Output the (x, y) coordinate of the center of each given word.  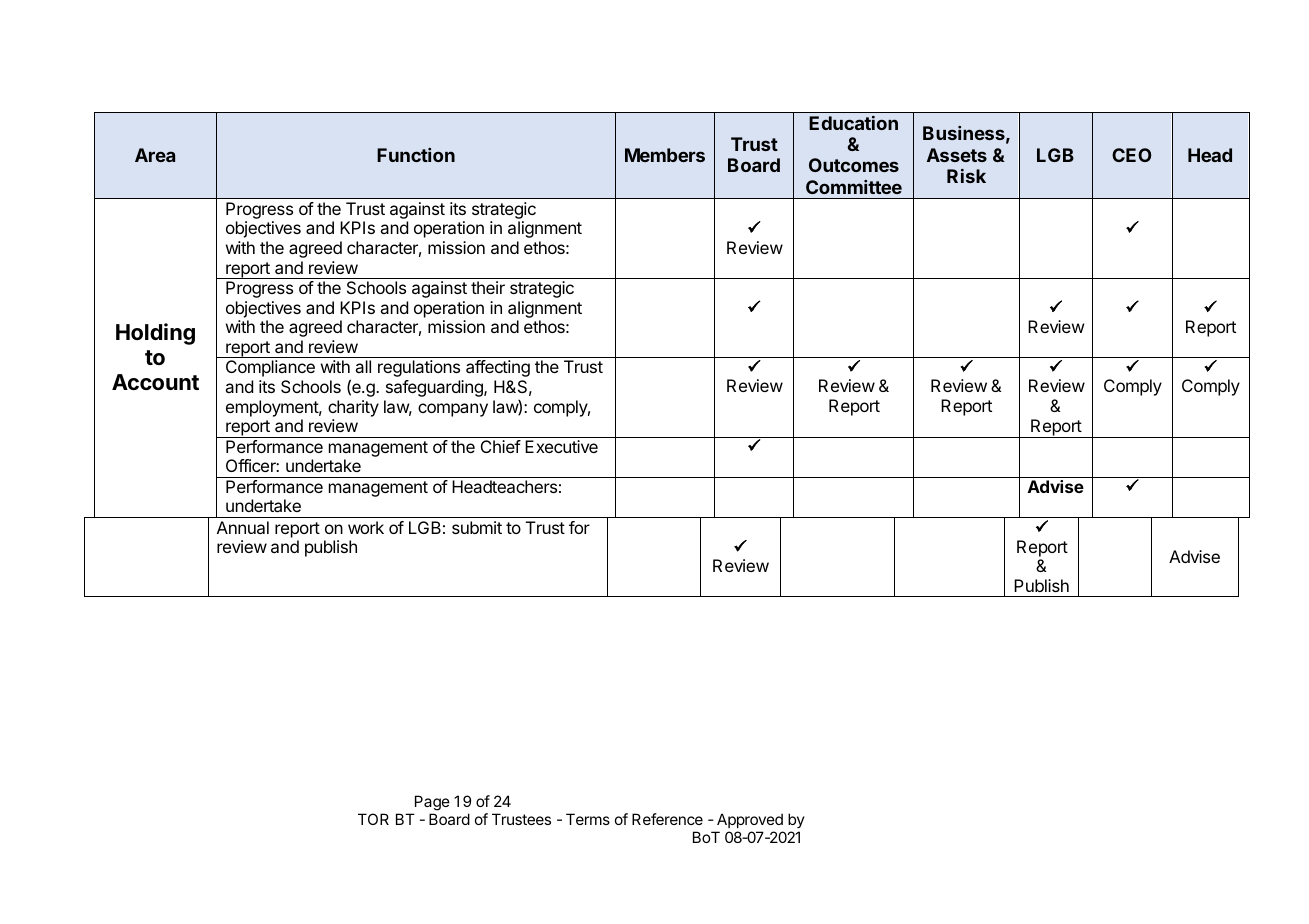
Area (155, 155)
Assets (957, 155)
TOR (373, 819)
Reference (667, 819)
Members (665, 155)
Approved (750, 820)
